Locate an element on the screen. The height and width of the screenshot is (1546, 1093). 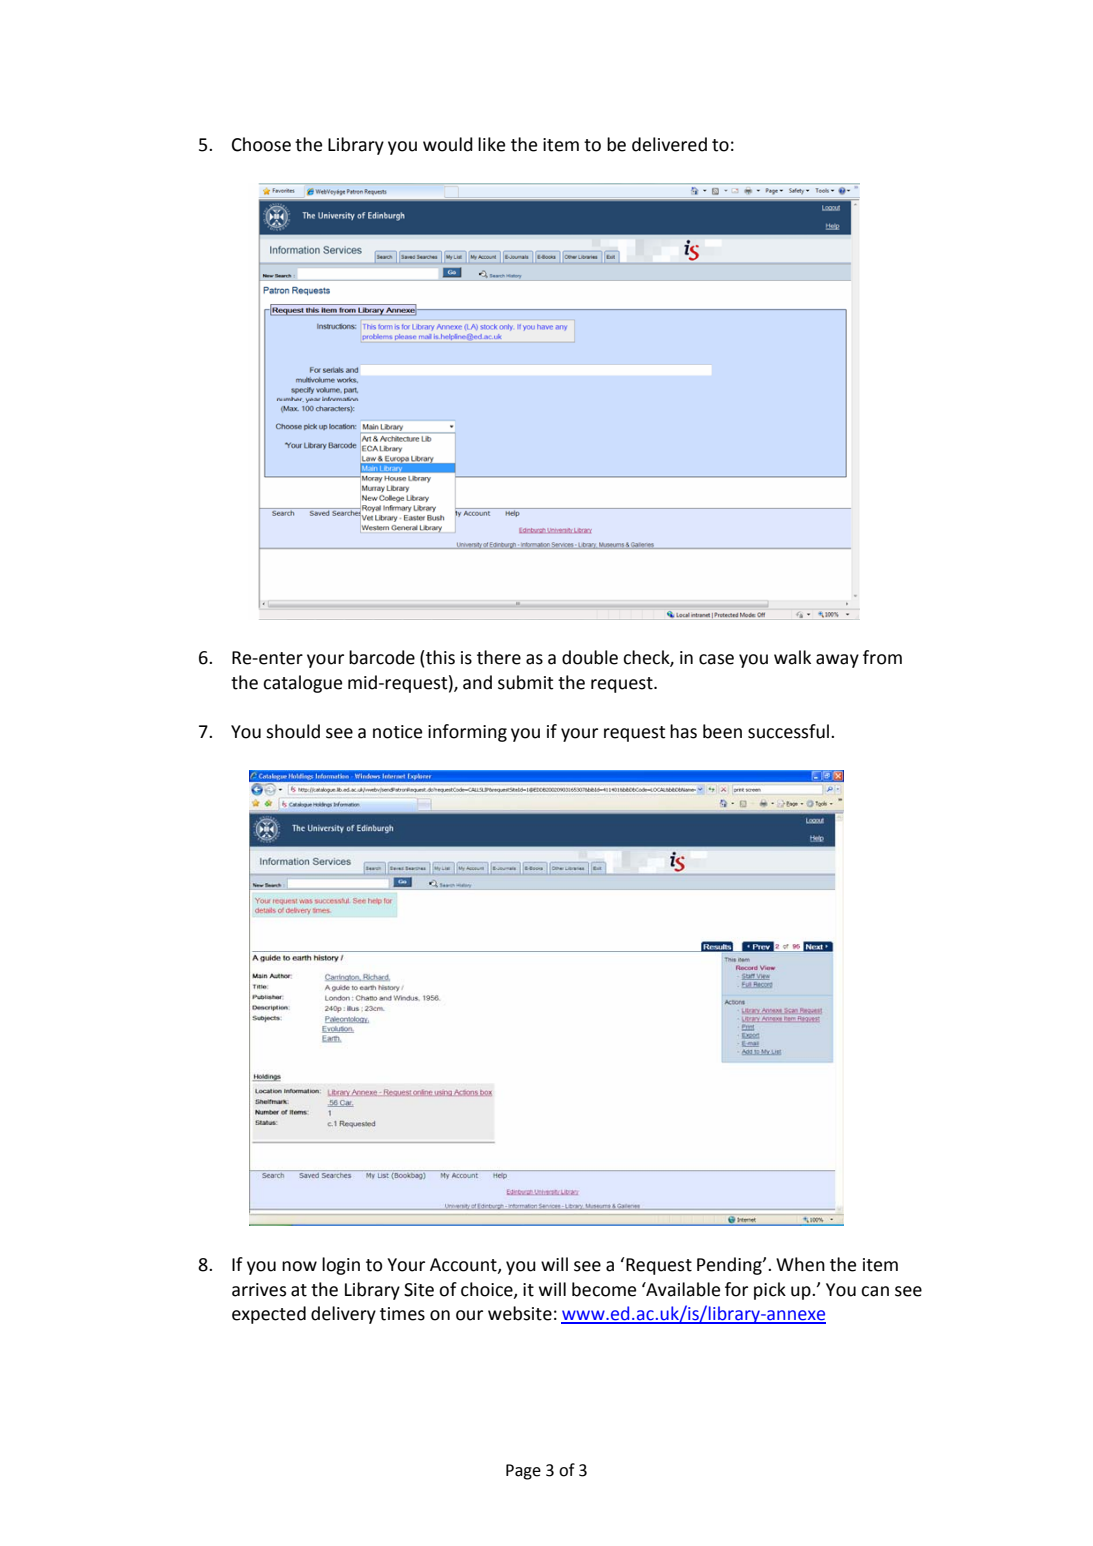
like is located at coordinates (491, 144).
